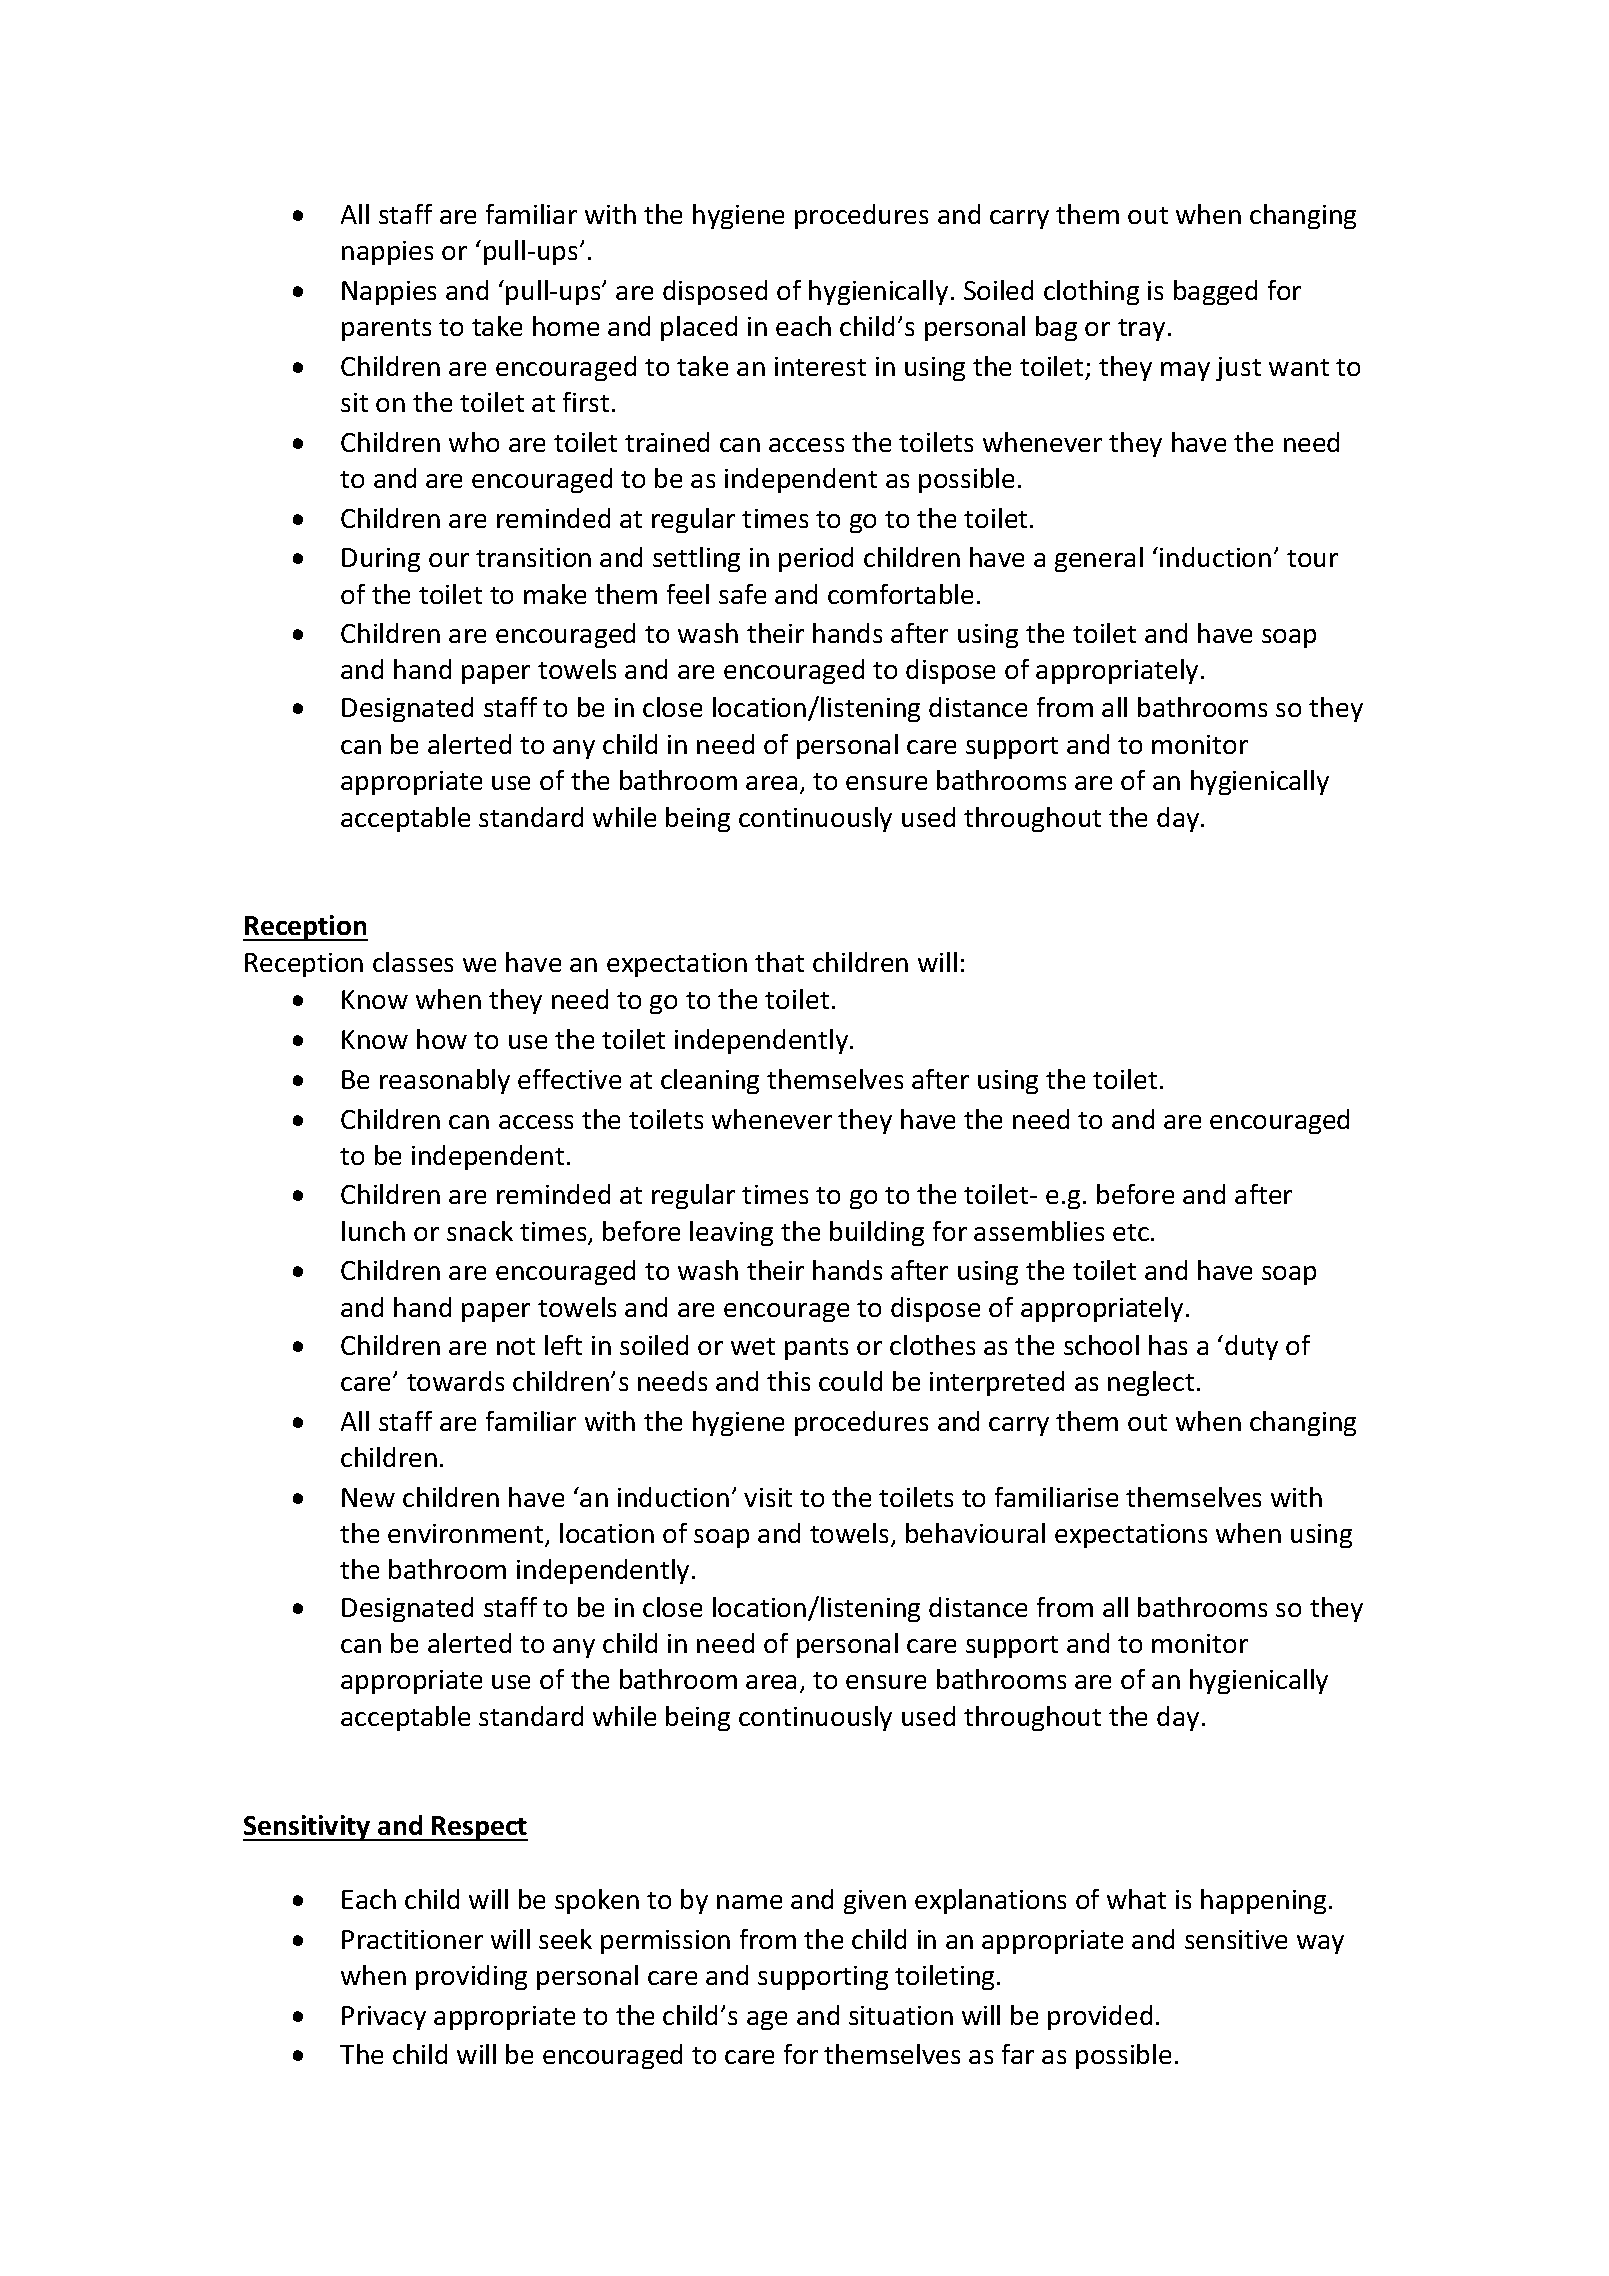 The height and width of the screenshot is (2276, 1609). What do you see at coordinates (820, 366) in the screenshot?
I see `interest` at bounding box center [820, 366].
